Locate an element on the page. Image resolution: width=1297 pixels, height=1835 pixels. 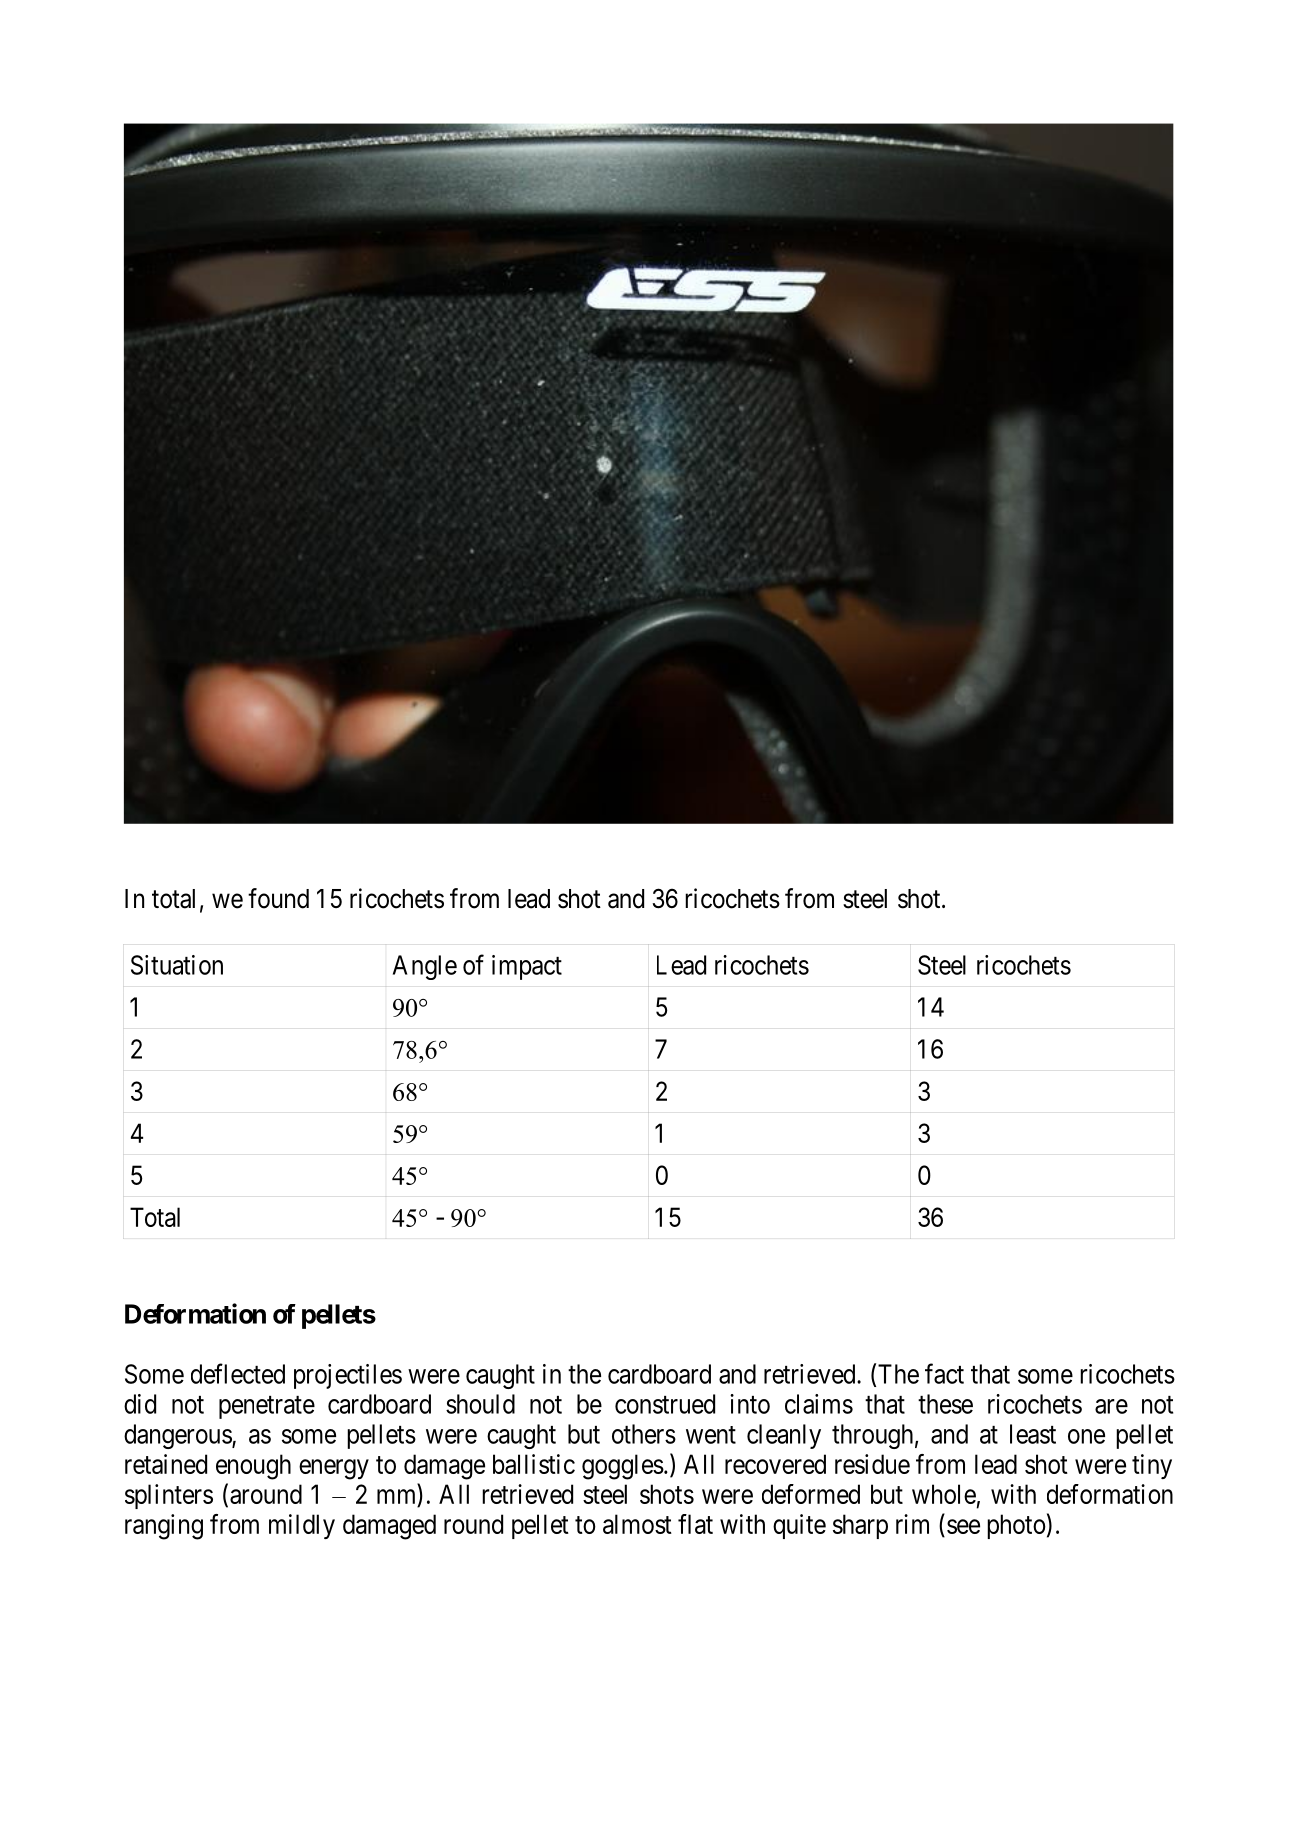
impact is located at coordinates (527, 967).
